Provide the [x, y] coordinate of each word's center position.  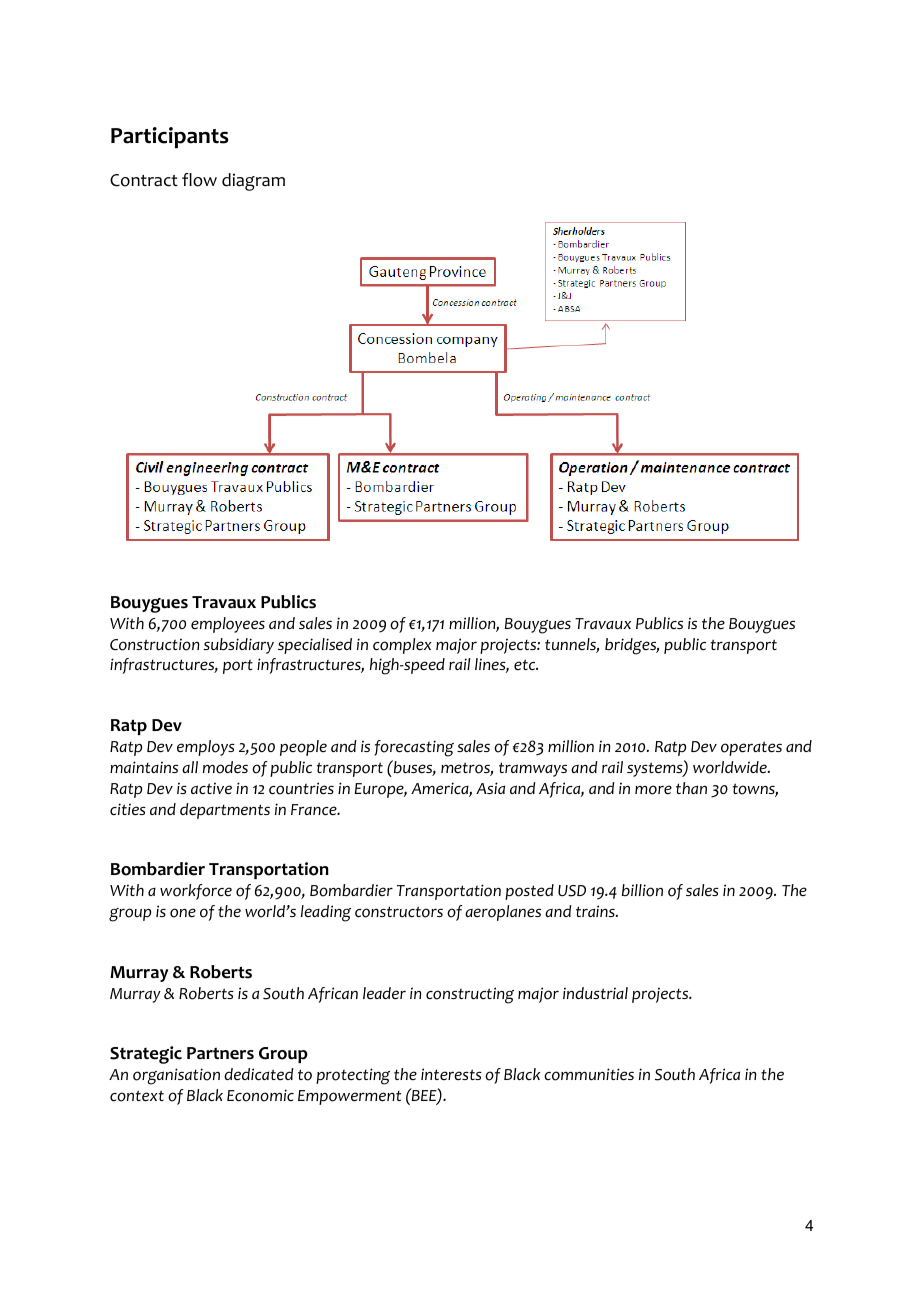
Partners [220, 1053]
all [190, 767]
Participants [170, 137]
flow [199, 180]
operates [751, 748]
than [691, 788]
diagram [253, 182]
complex [402, 646]
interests [451, 1074]
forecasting [414, 748]
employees [228, 625]
